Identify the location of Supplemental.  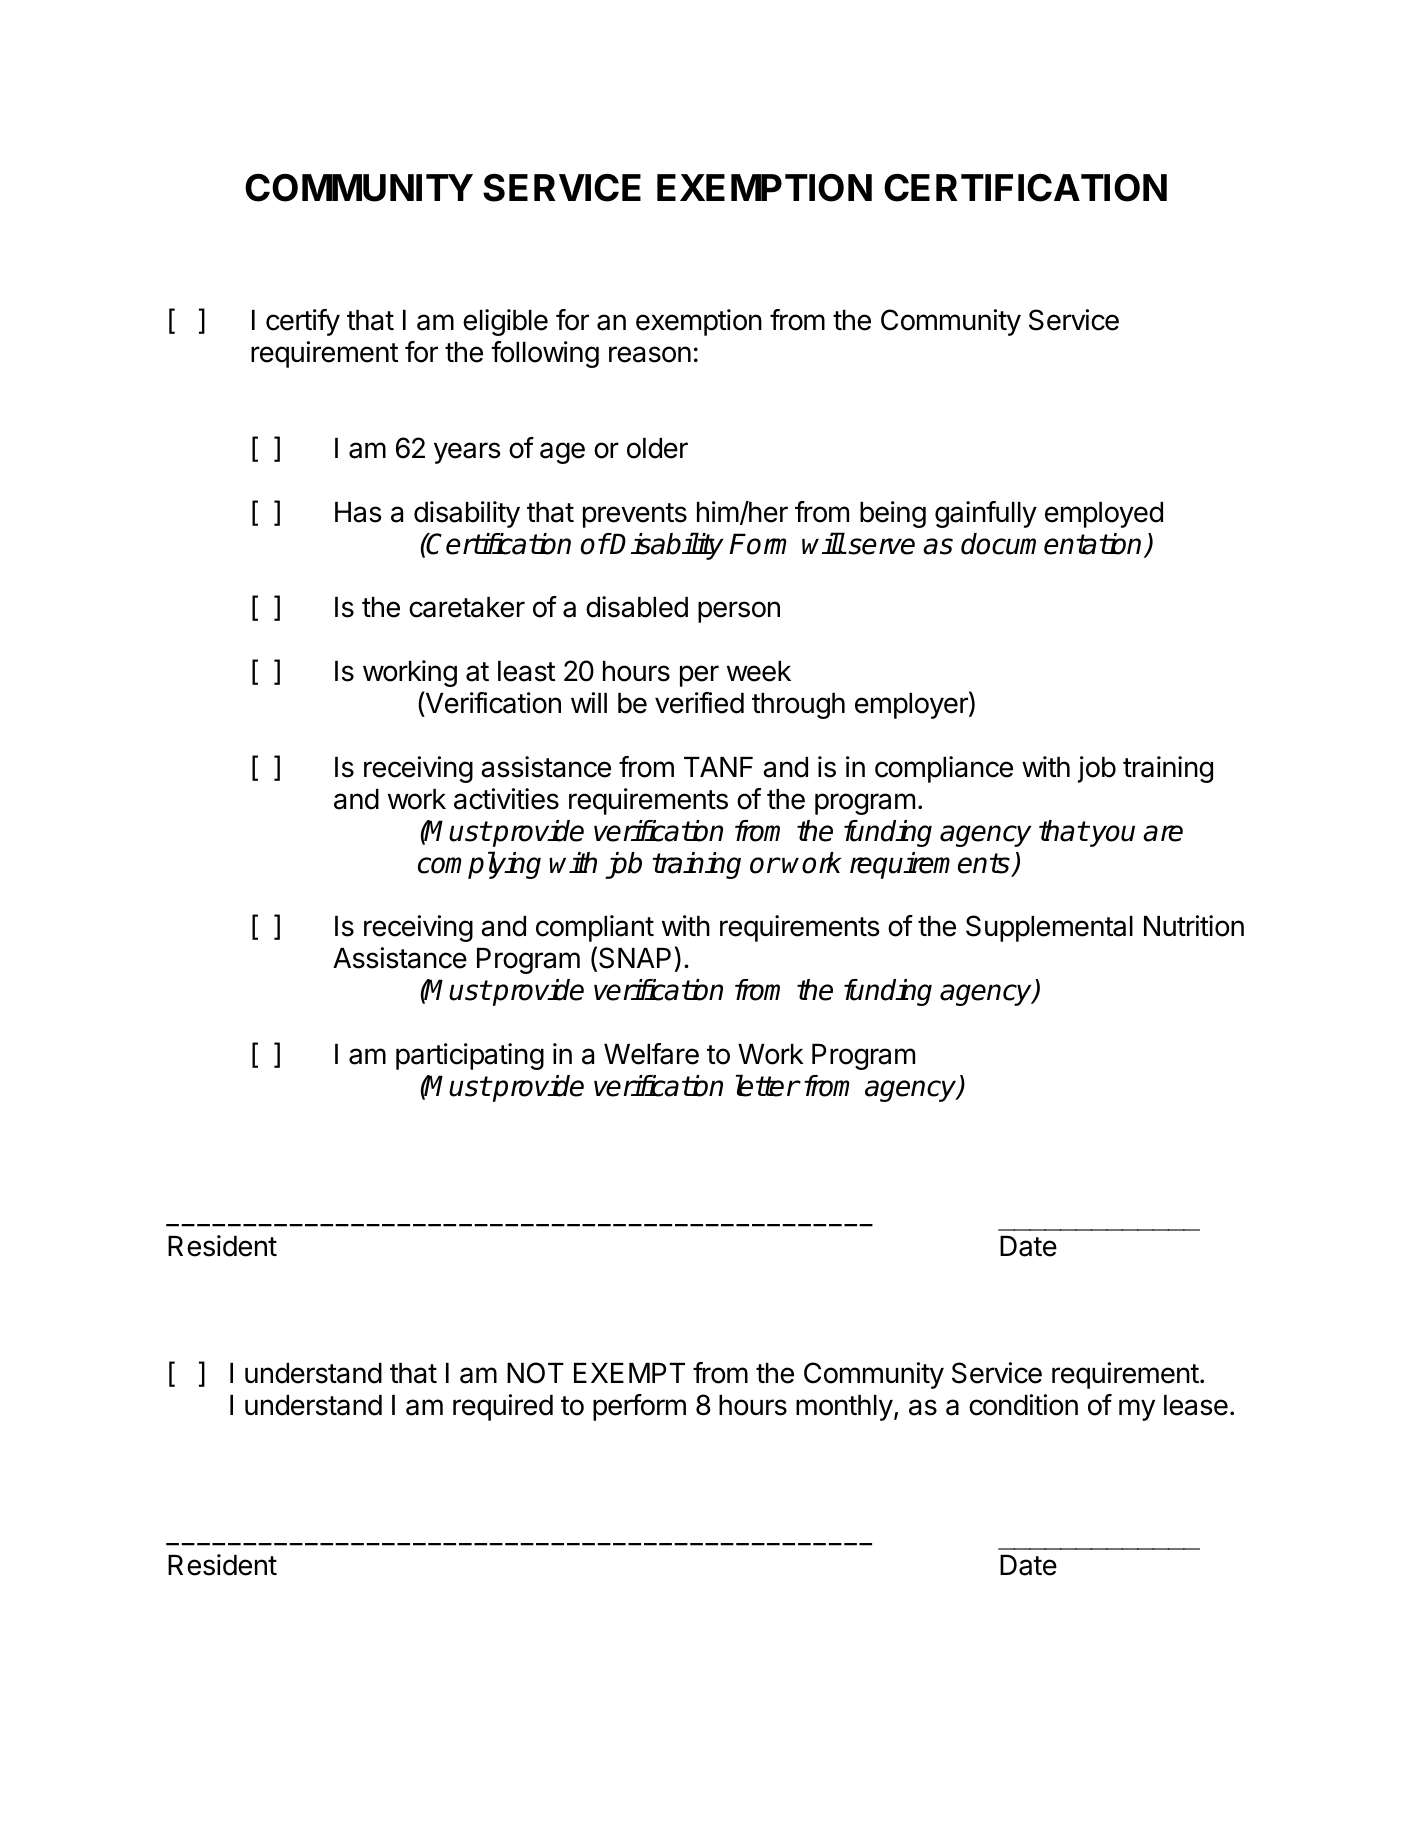
(1049, 928).
